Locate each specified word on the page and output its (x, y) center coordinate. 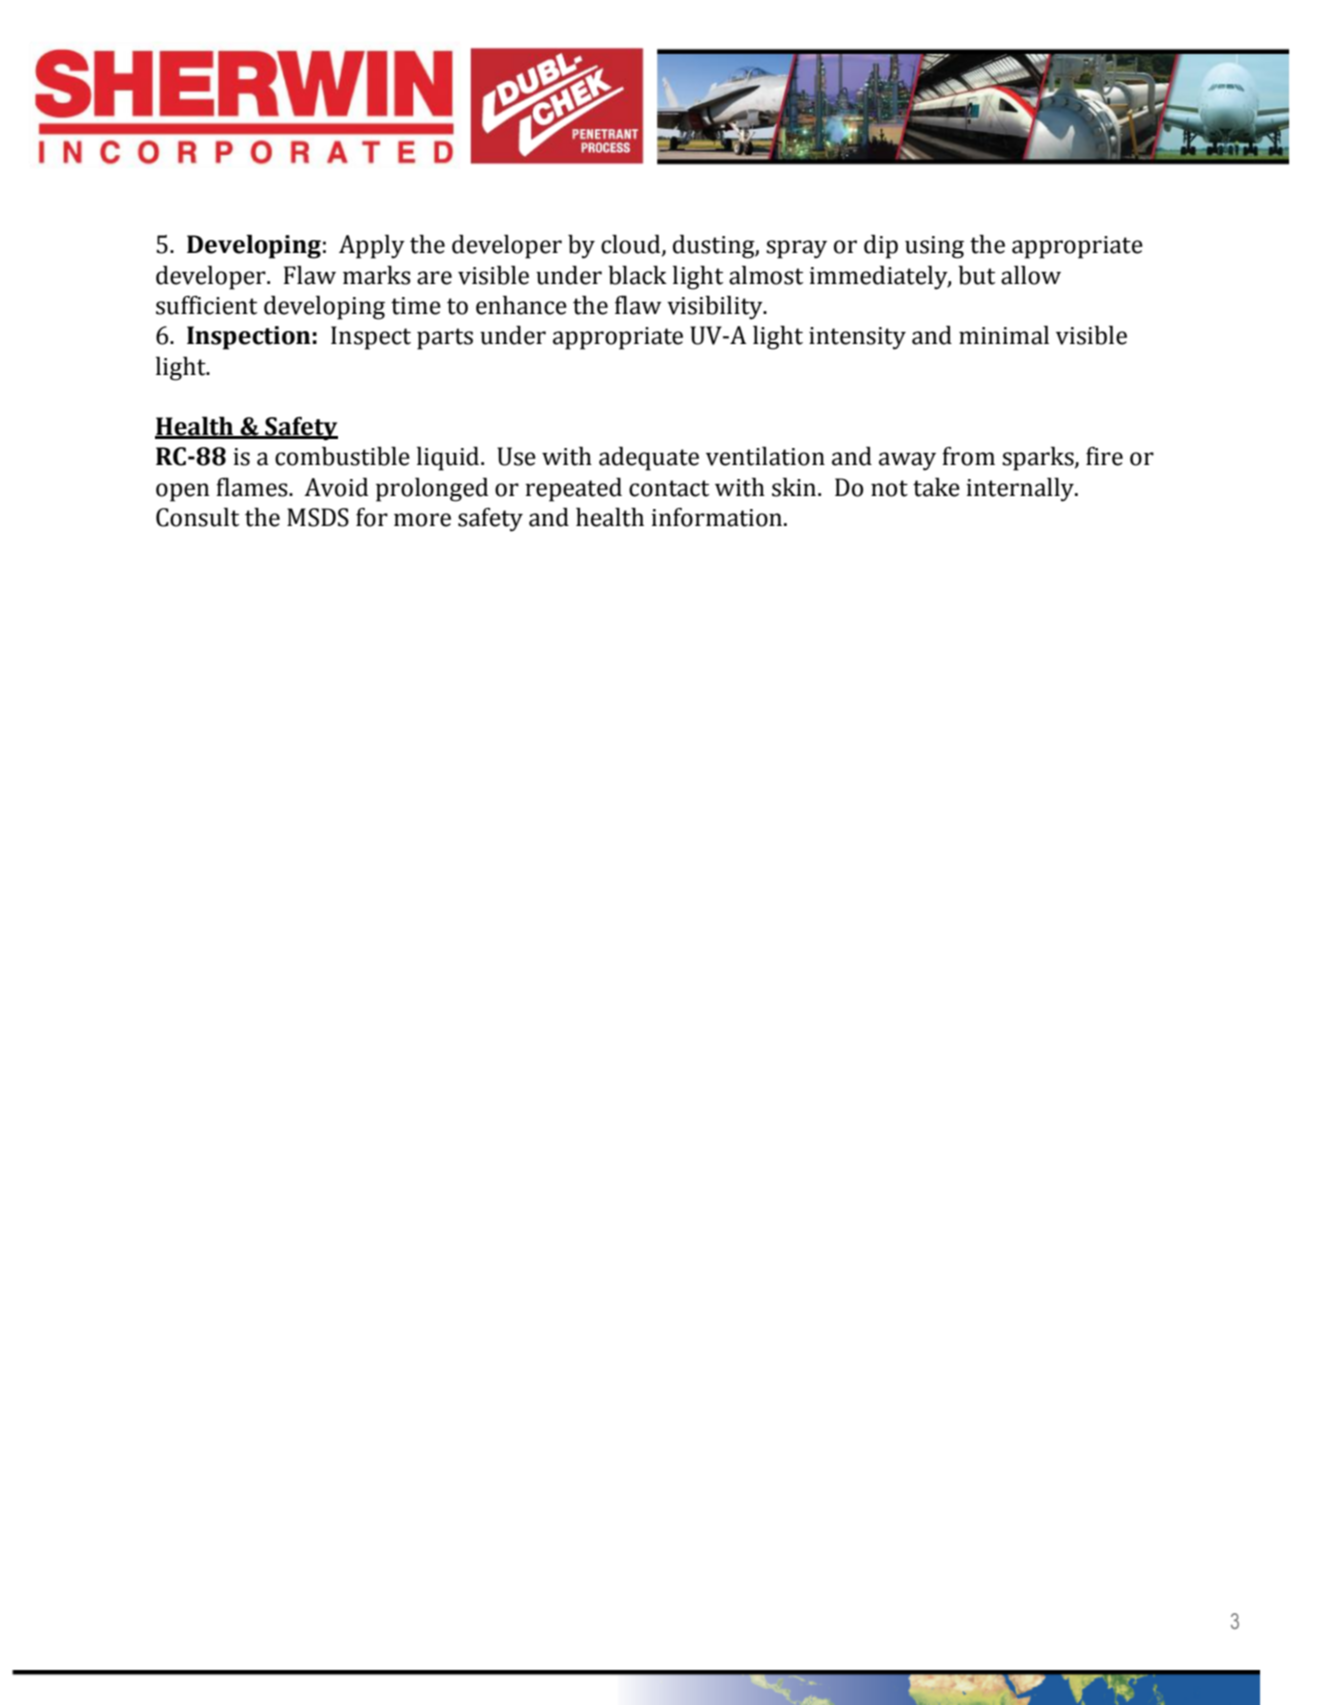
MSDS (318, 517)
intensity (857, 338)
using (934, 247)
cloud (632, 245)
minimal (1004, 335)
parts (445, 339)
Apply (372, 247)
